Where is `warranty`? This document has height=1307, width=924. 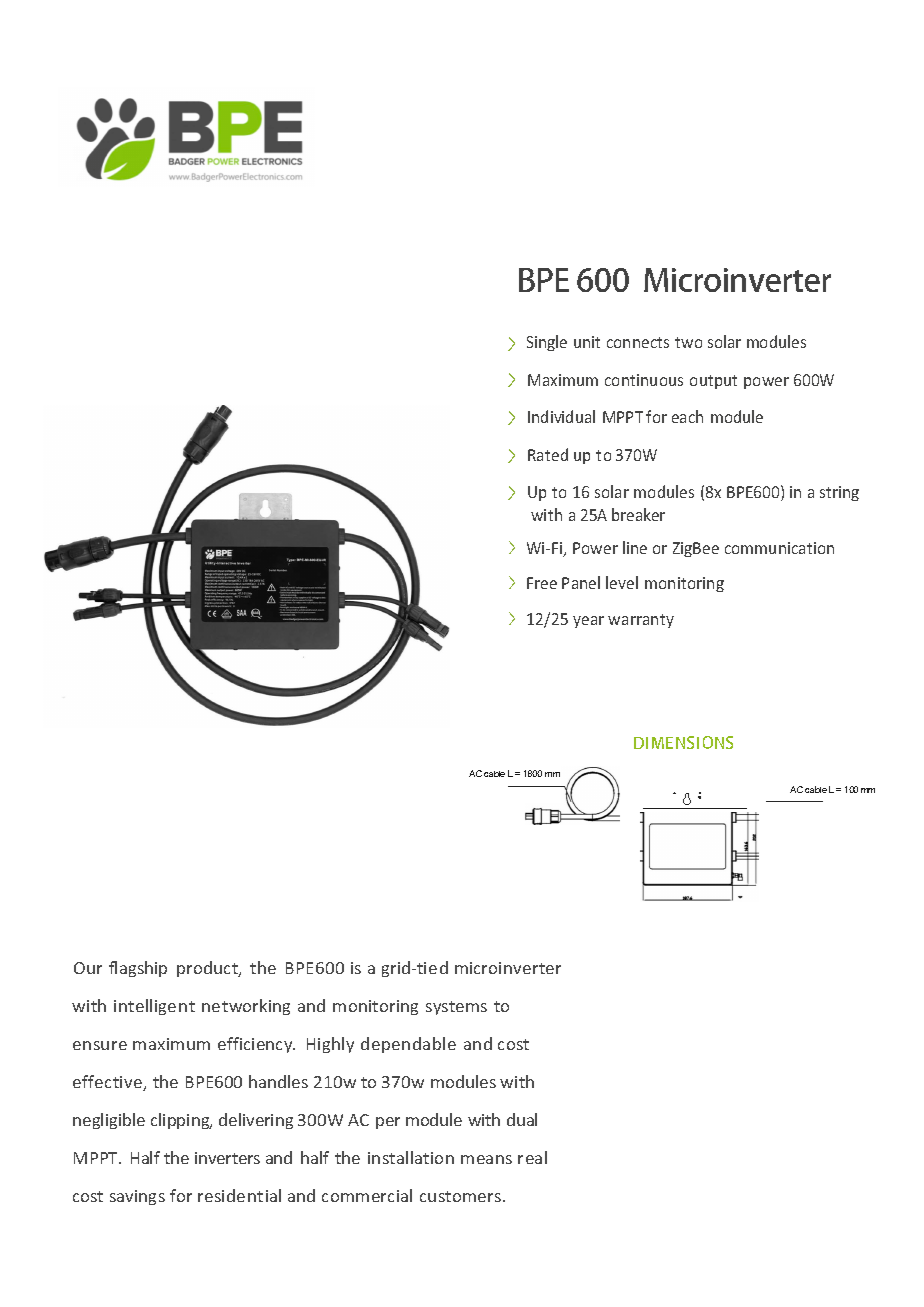
warranty is located at coordinates (641, 621).
